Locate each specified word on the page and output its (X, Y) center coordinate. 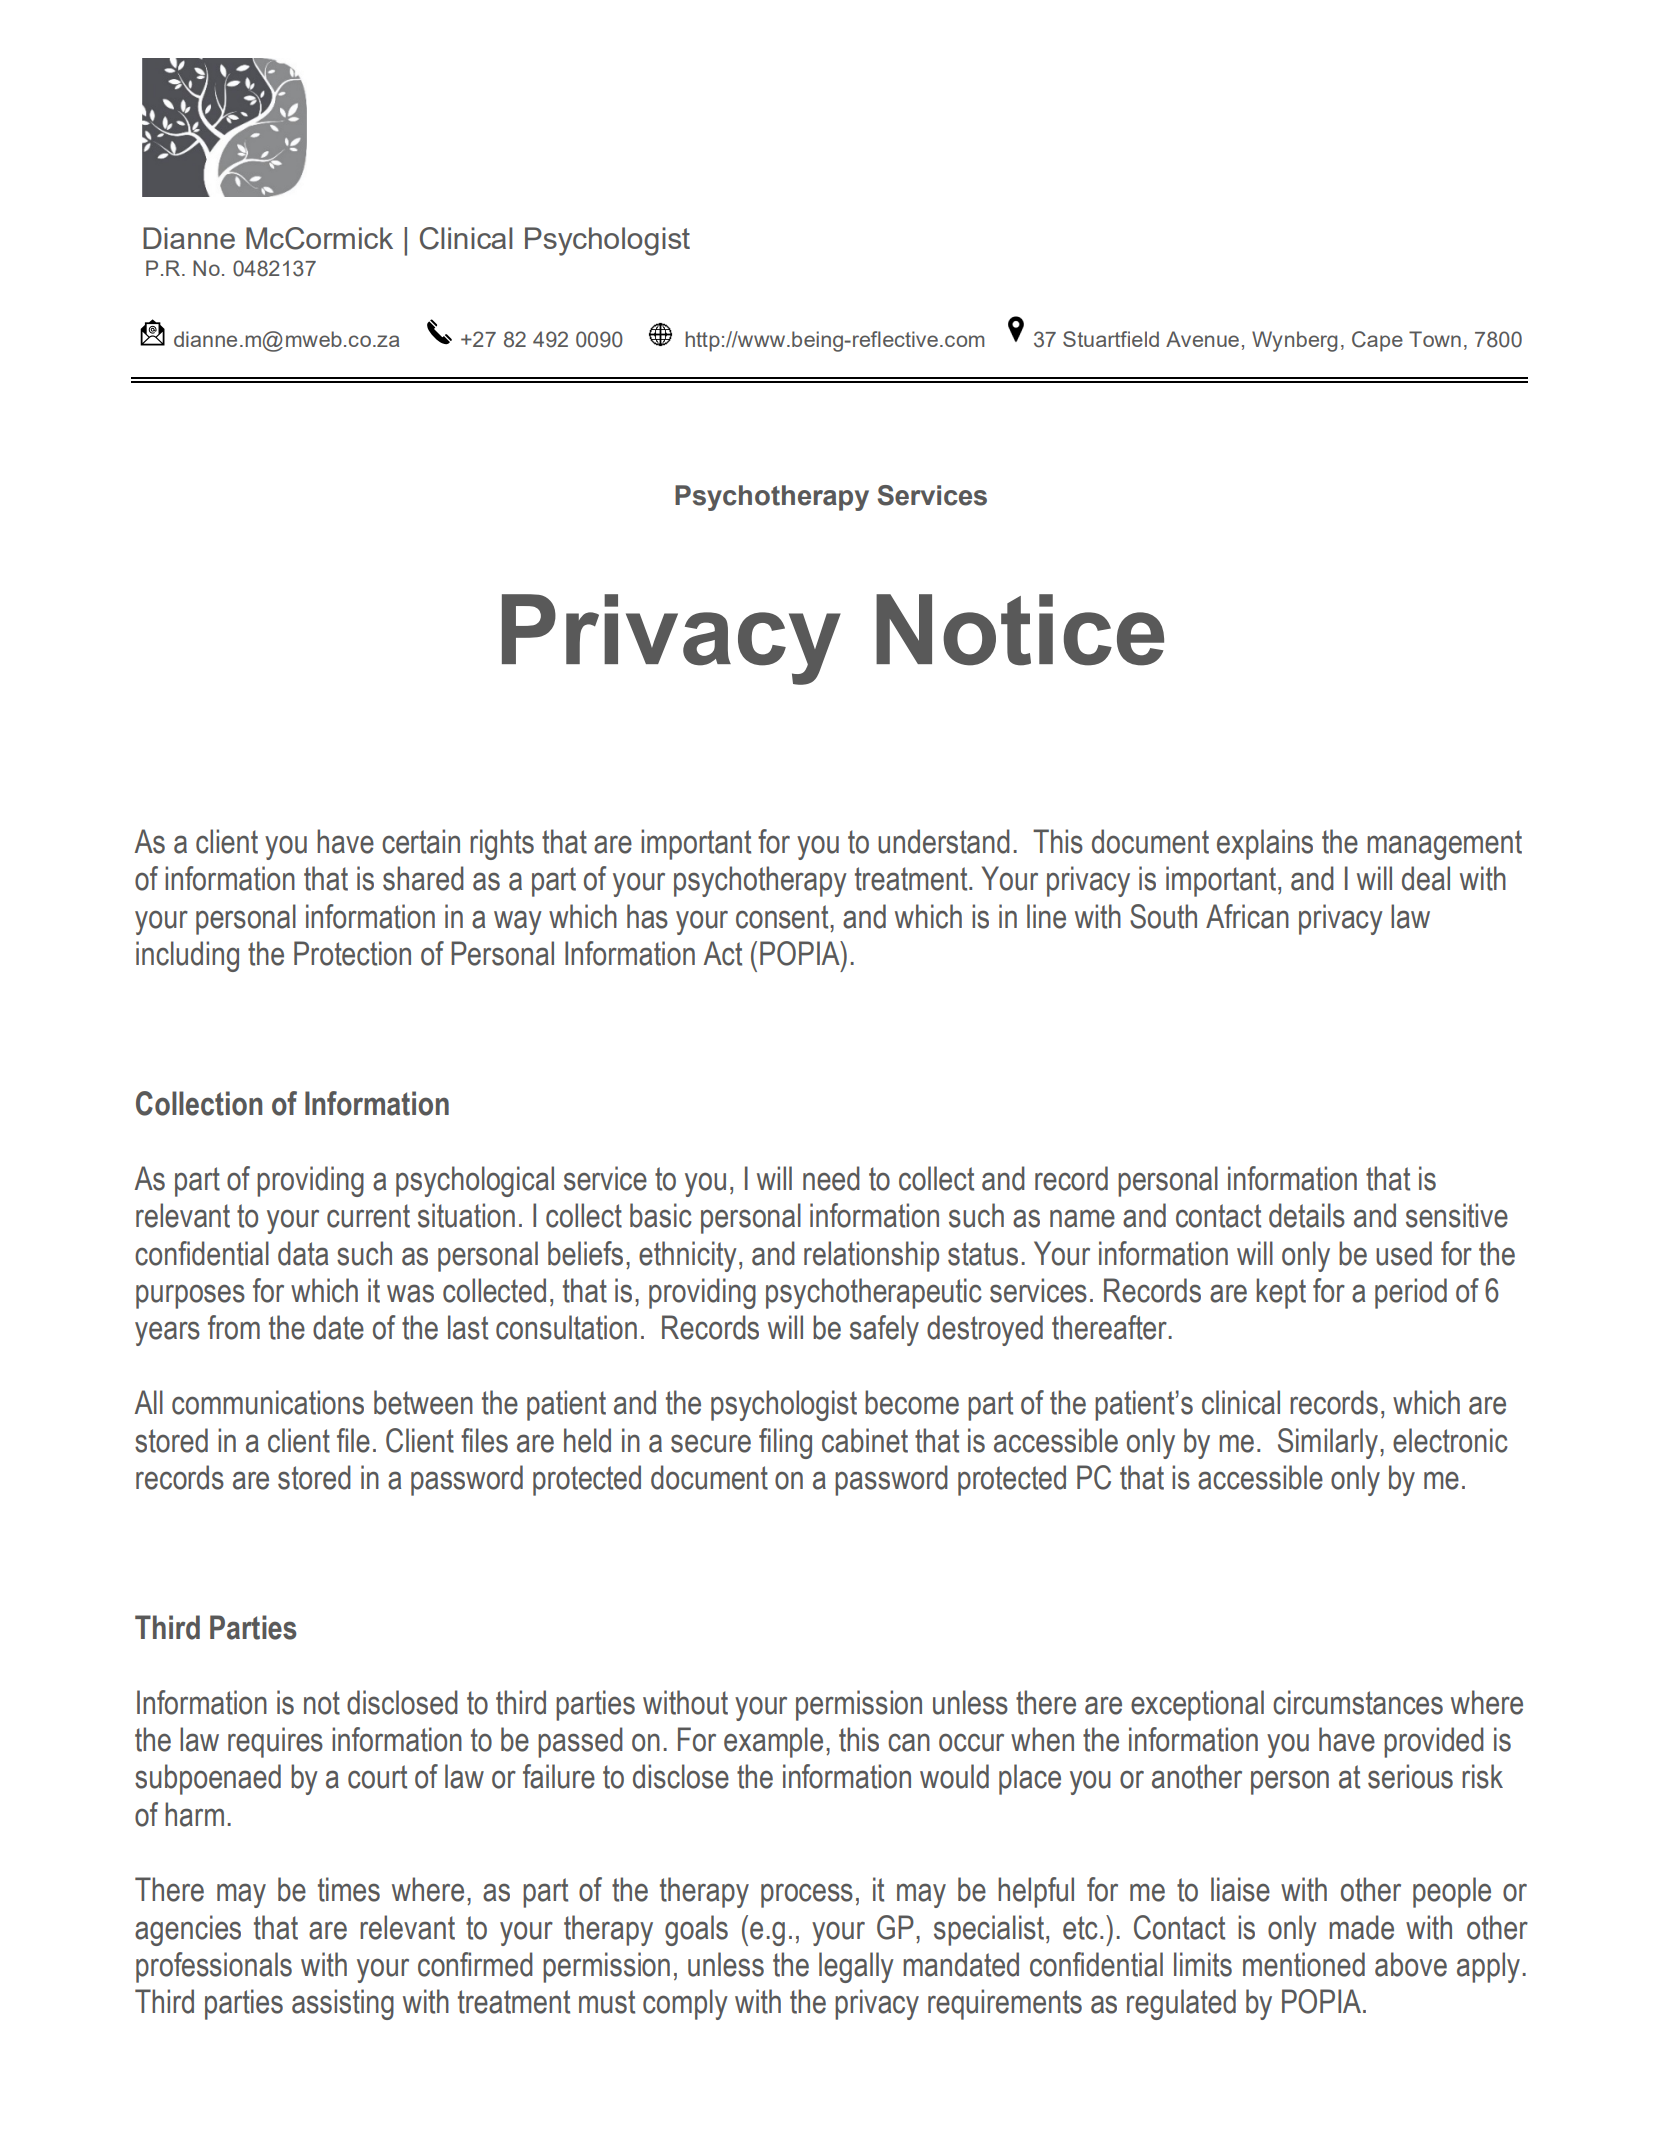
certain (421, 841)
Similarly (1328, 1443)
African (1247, 916)
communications (268, 1402)
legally (856, 1967)
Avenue (1202, 339)
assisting (343, 2004)
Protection (352, 953)
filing (785, 1443)
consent (783, 917)
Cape (1377, 341)
